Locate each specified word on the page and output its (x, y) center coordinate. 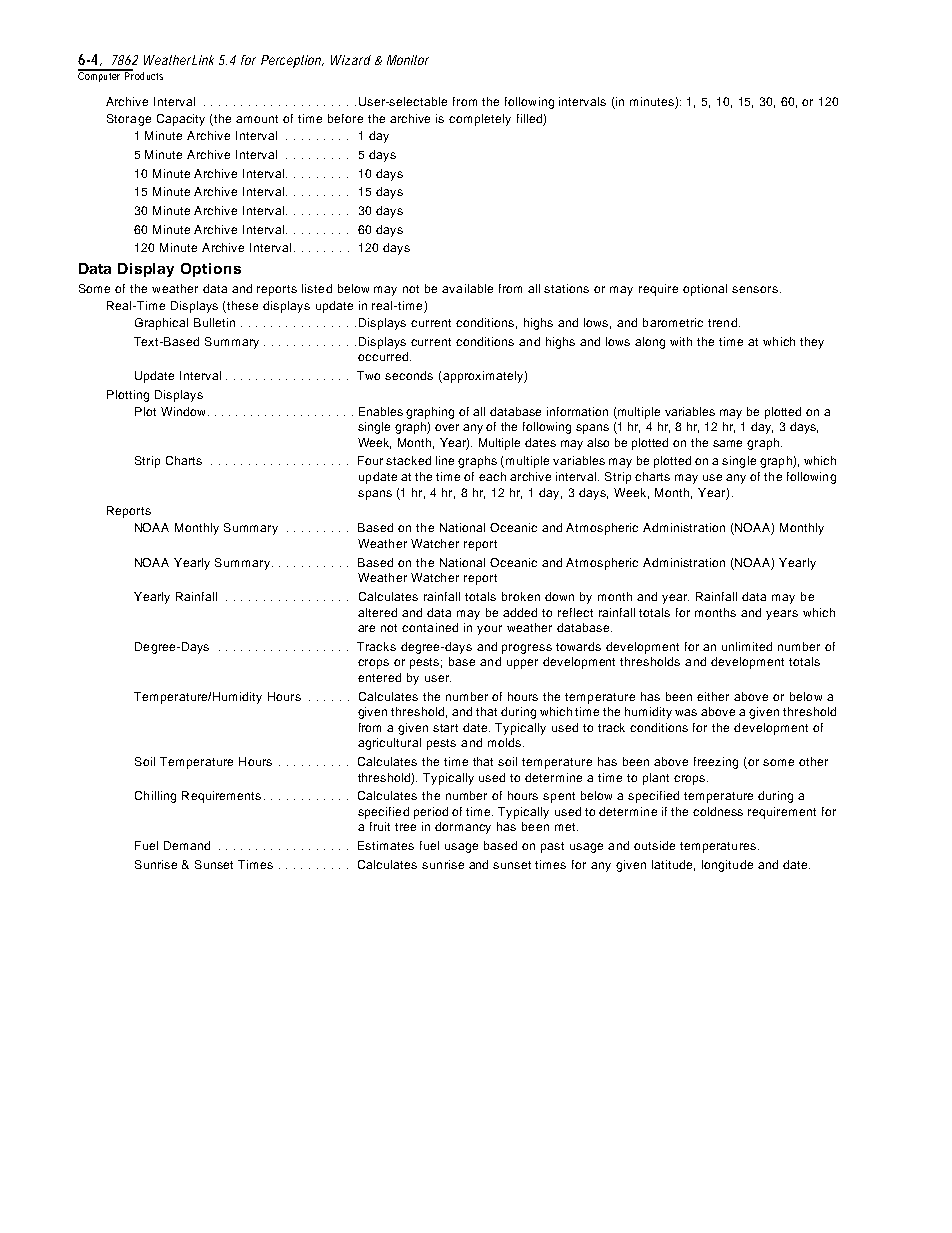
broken (521, 596)
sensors (755, 289)
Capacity (181, 120)
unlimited (747, 646)
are (366, 628)
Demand (187, 845)
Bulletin (214, 322)
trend (722, 322)
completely (480, 120)
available (467, 288)
